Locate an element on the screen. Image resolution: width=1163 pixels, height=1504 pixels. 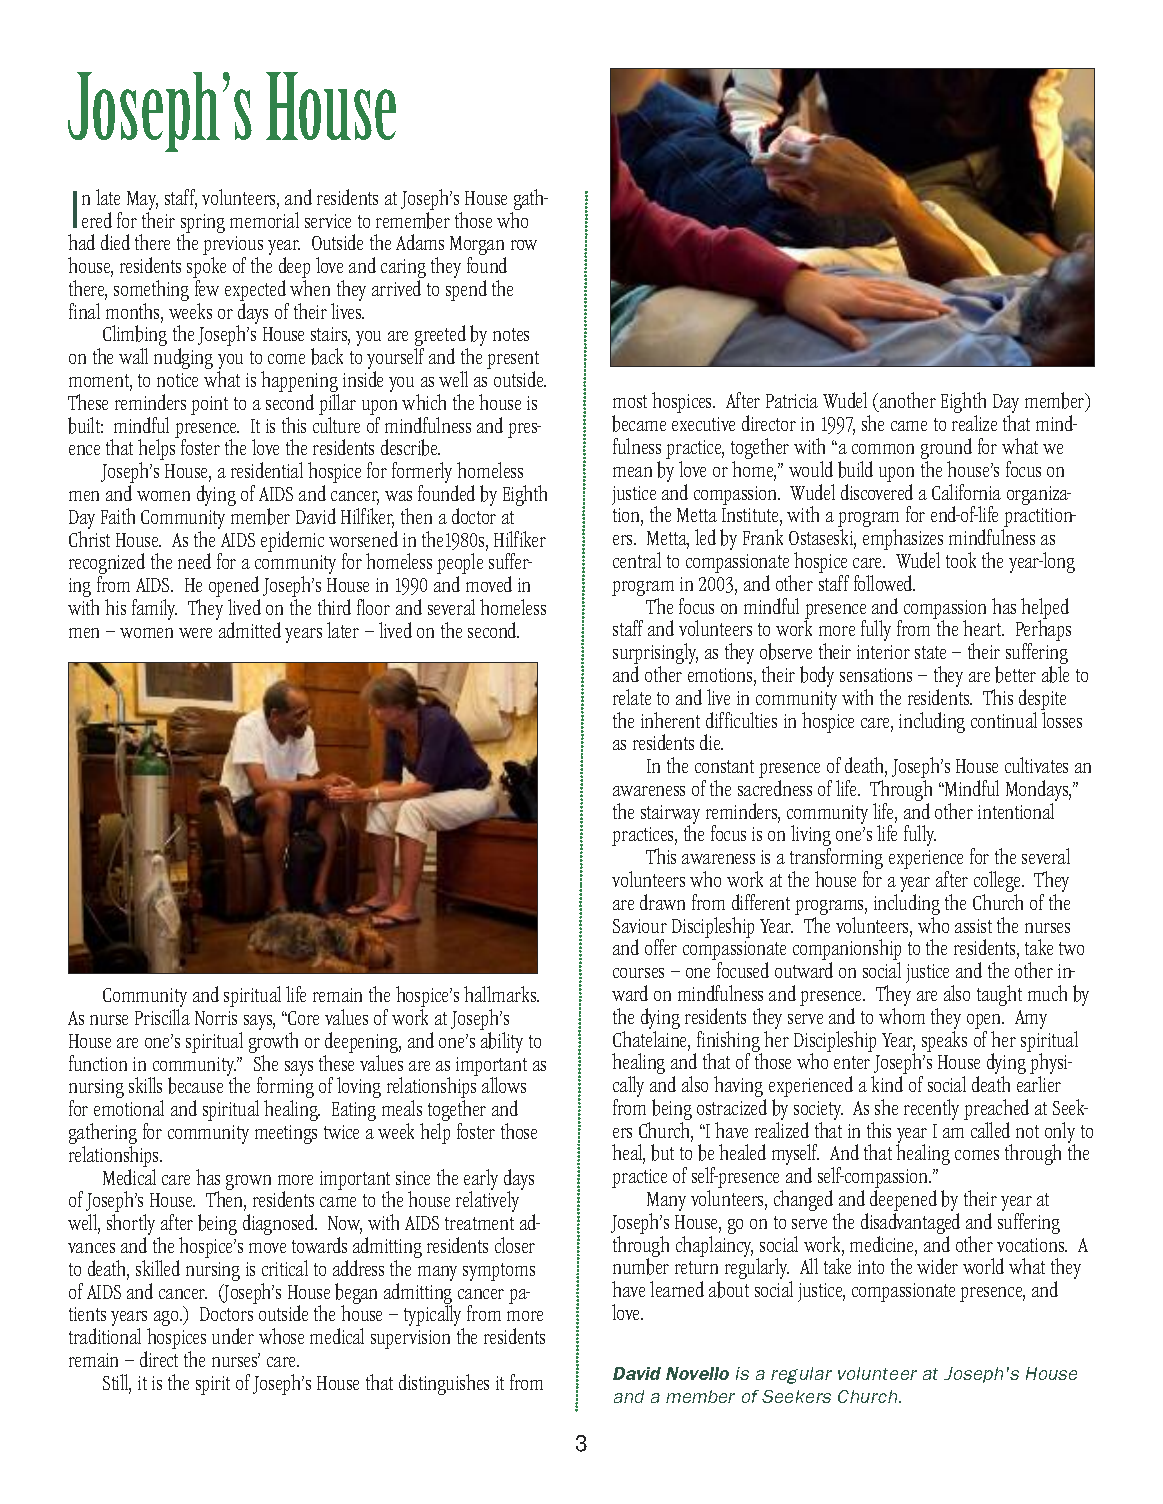
allows is located at coordinates (504, 1085).
